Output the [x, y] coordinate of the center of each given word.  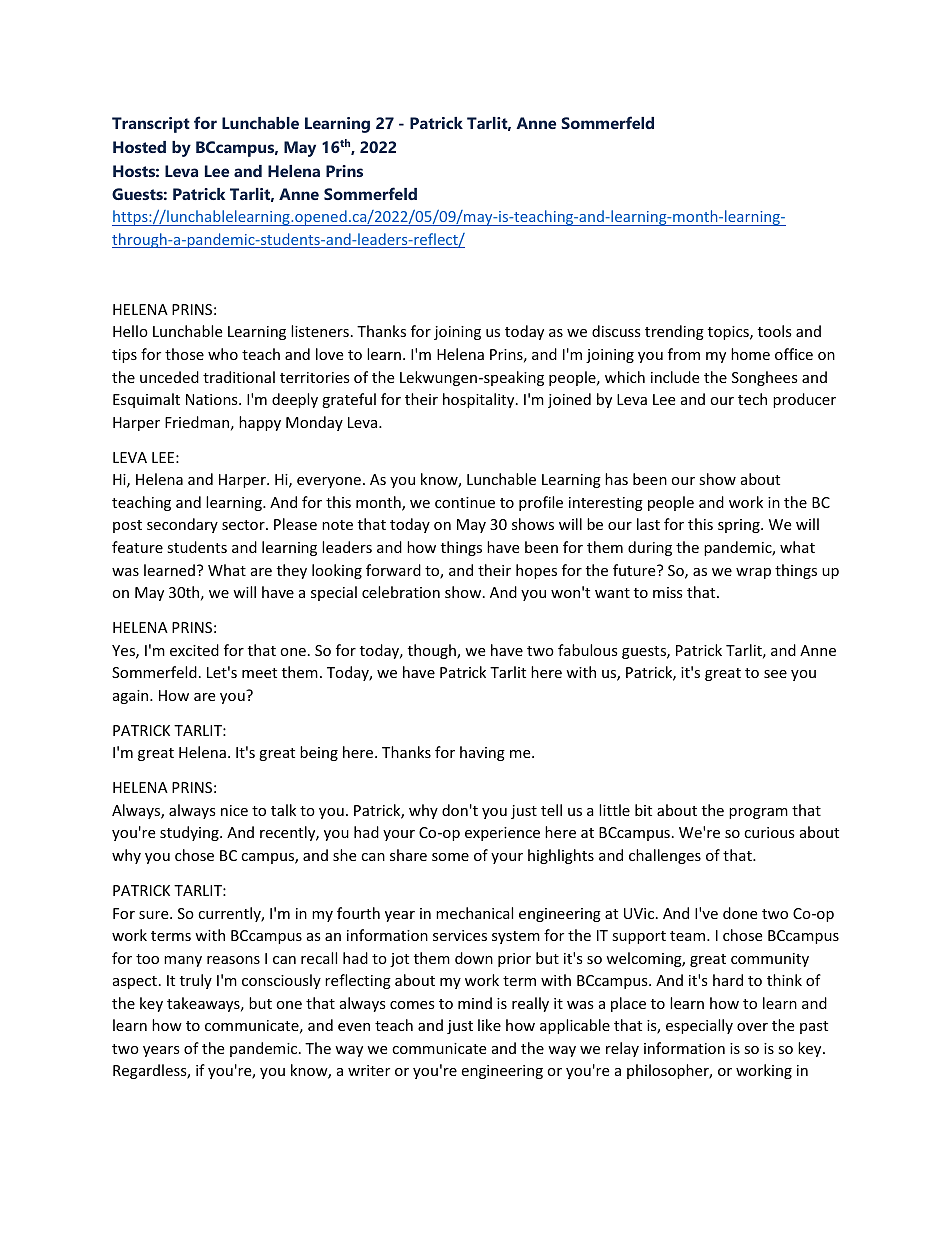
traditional [239, 377]
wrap [753, 573]
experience [502, 834]
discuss [616, 331]
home [750, 354]
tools [775, 331]
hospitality [480, 400]
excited [194, 650]
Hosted [139, 147]
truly [196, 981]
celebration [401, 592]
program [758, 813]
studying [190, 833]
